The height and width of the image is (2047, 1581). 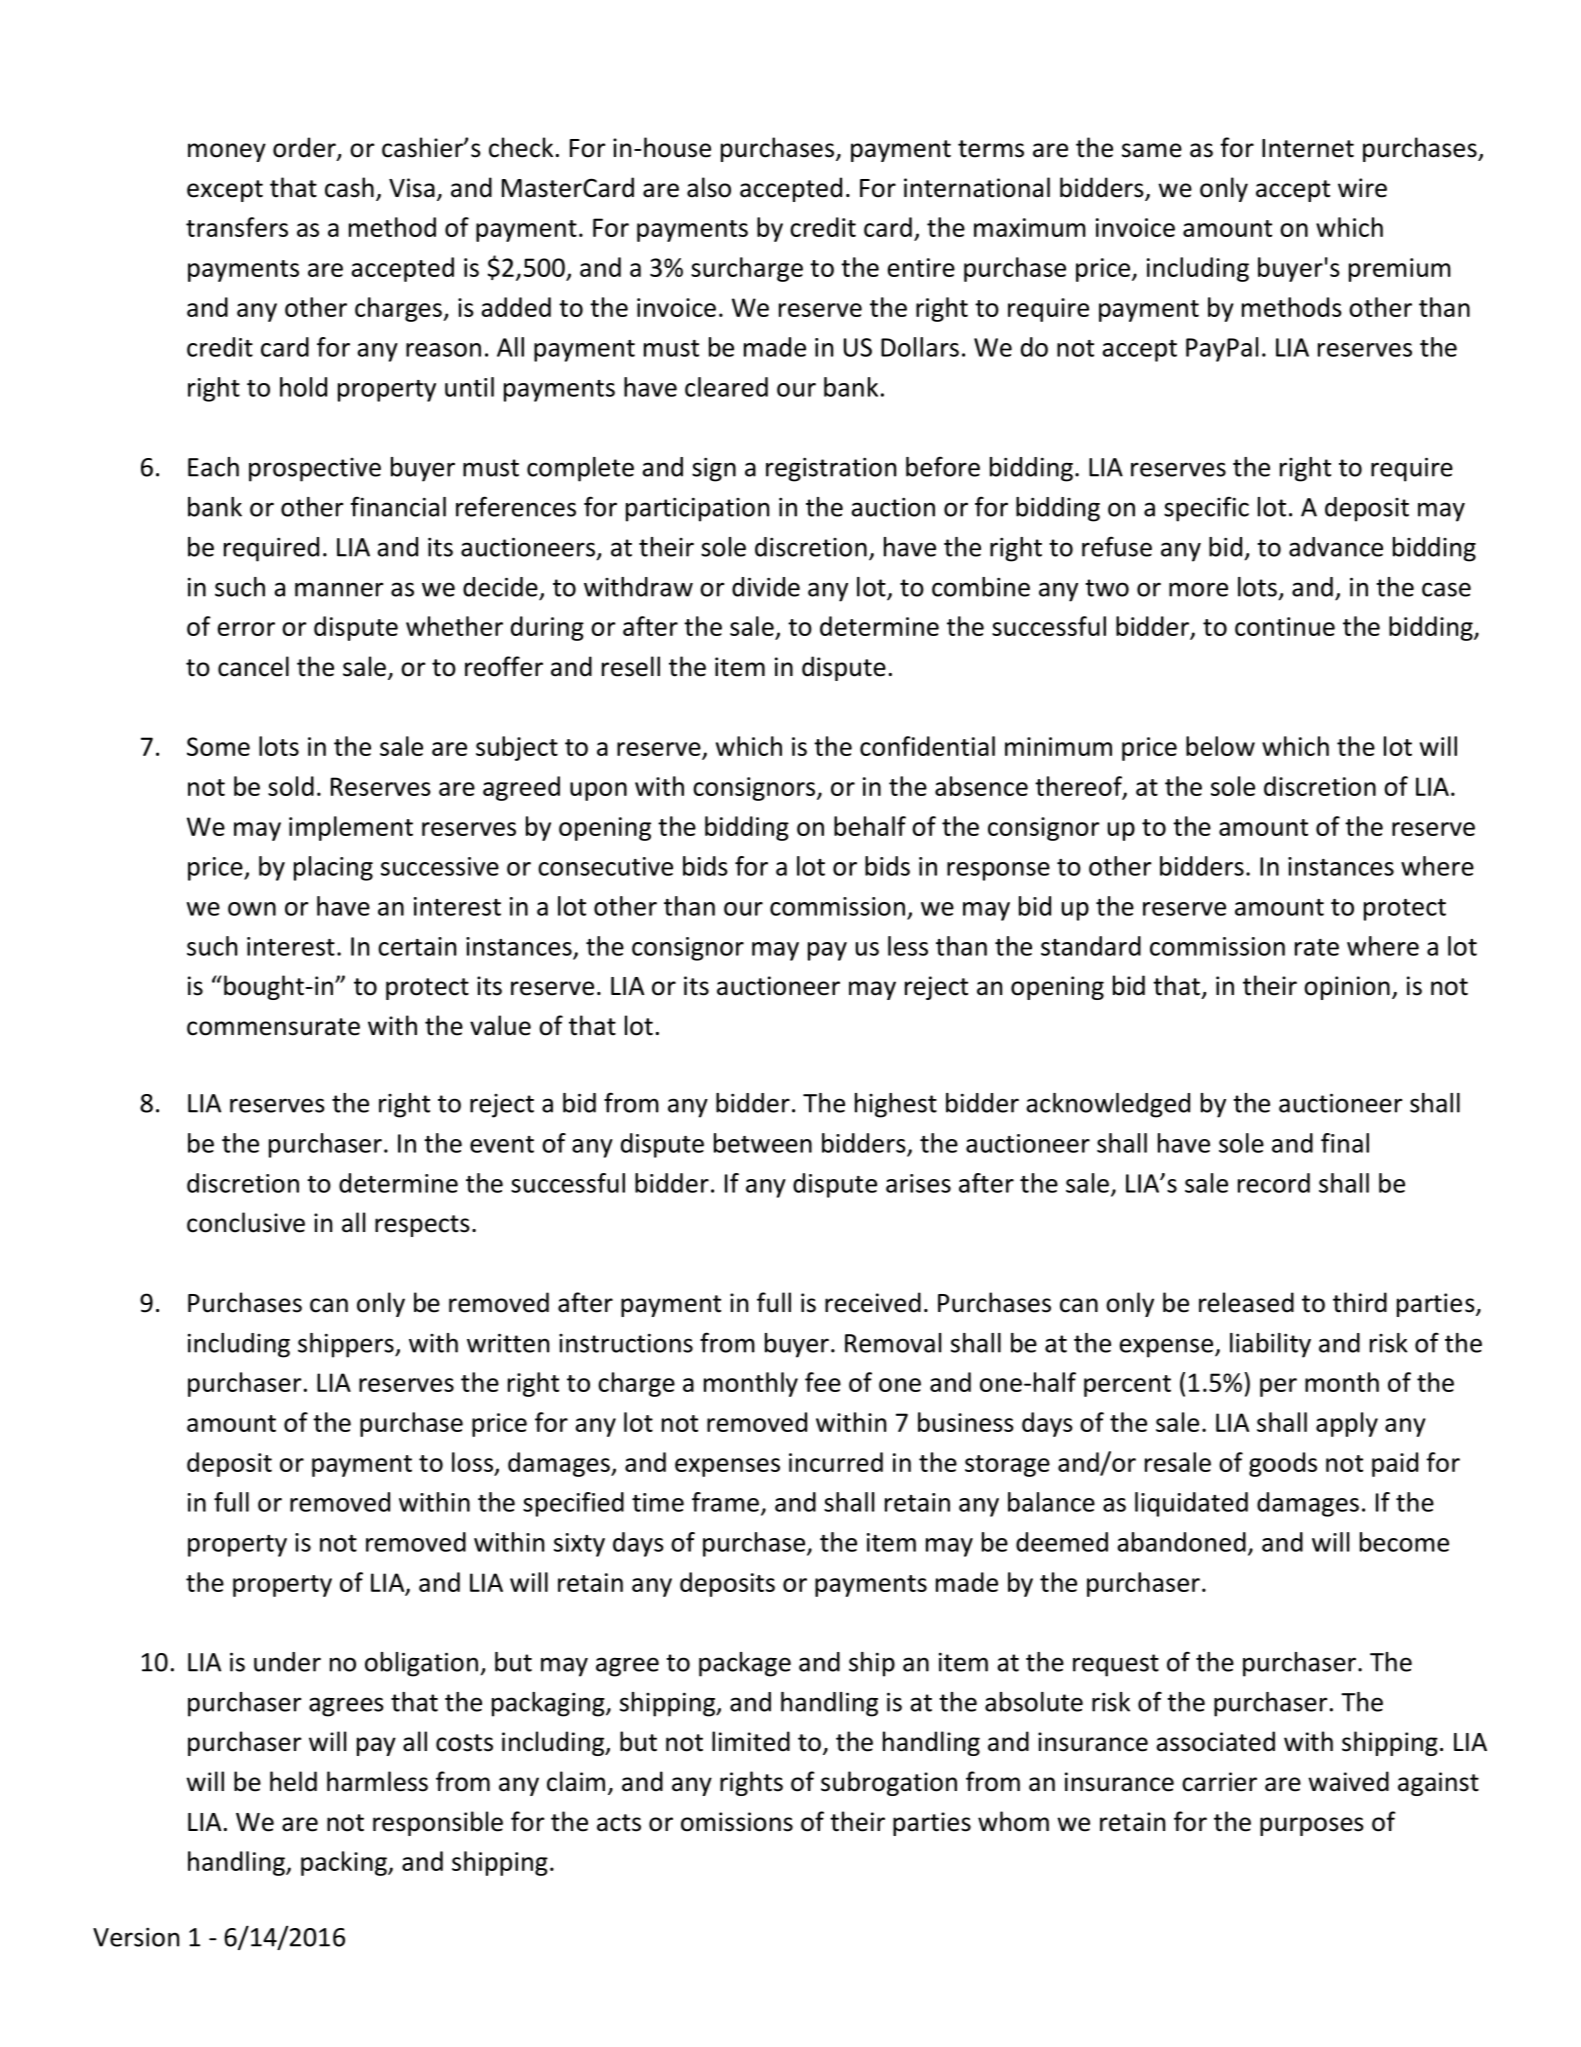 What do you see at coordinates (1362, 188) in the image?
I see `wire` at bounding box center [1362, 188].
